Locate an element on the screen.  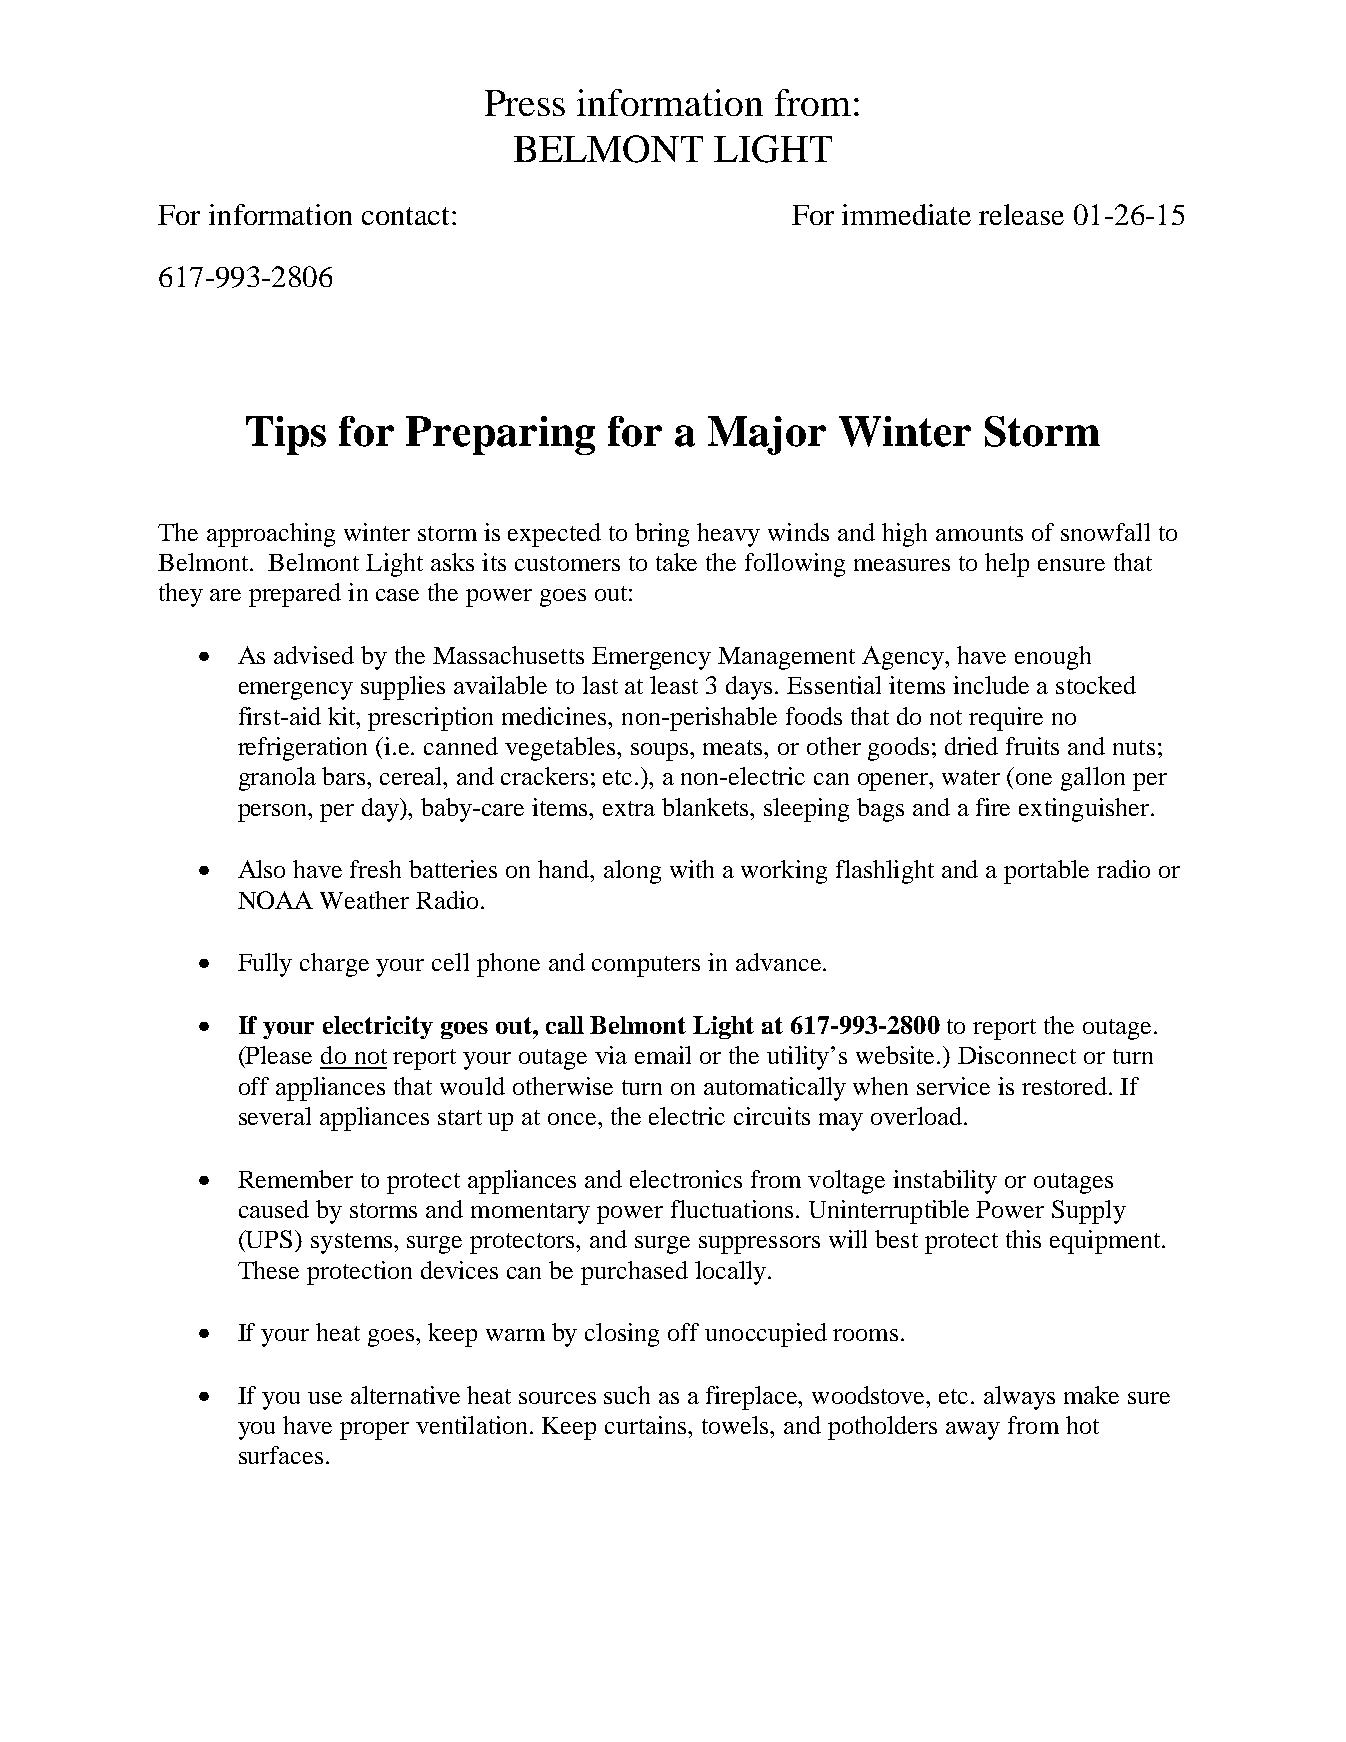
several is located at coordinates (275, 1116).
